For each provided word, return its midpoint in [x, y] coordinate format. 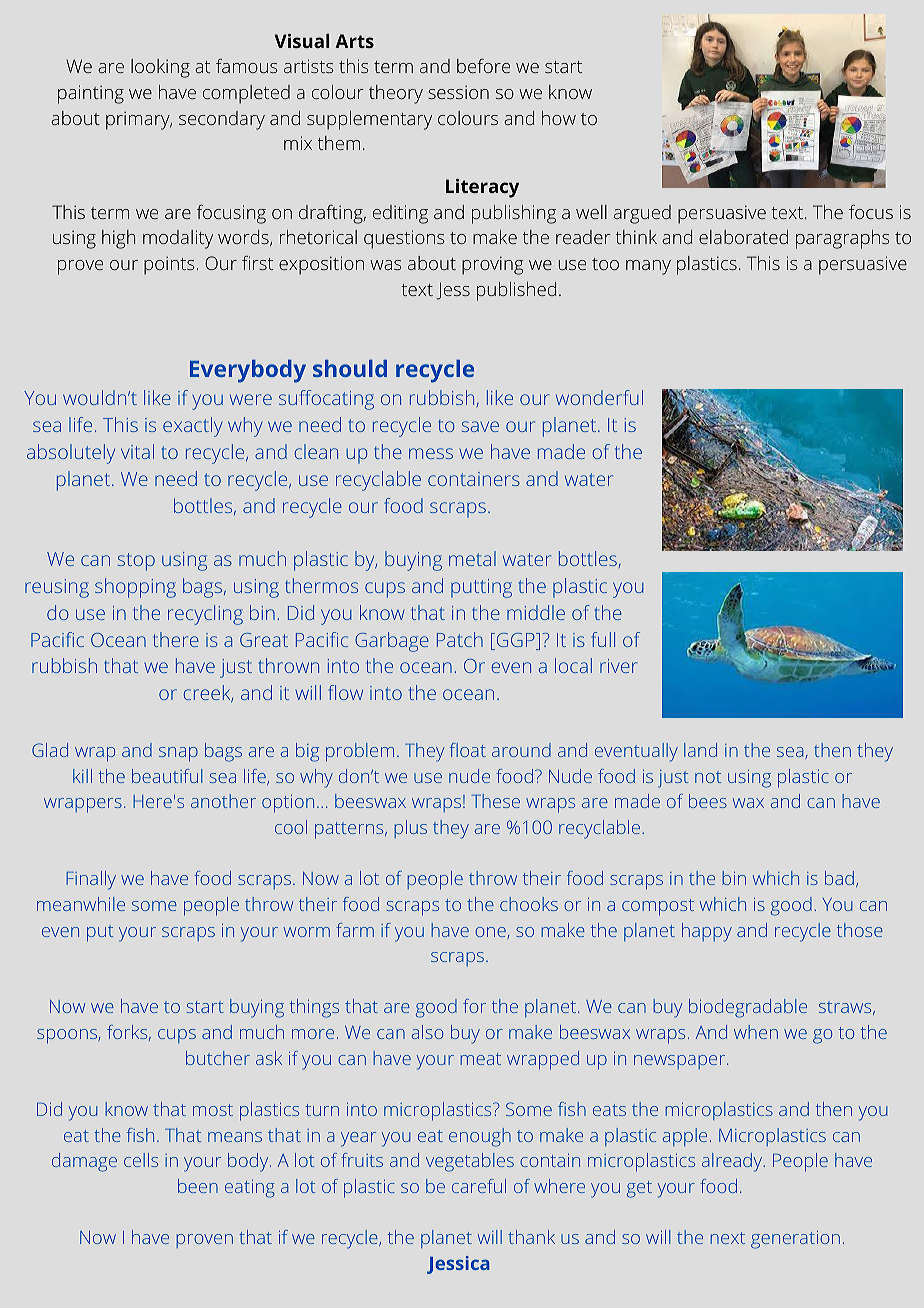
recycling [205, 615]
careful [479, 1186]
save [480, 426]
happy [707, 932]
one [490, 932]
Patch [460, 639]
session [458, 92]
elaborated [743, 237]
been [198, 1186]
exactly [193, 427]
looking [160, 68]
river [619, 666]
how [559, 118]
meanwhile [81, 904]
